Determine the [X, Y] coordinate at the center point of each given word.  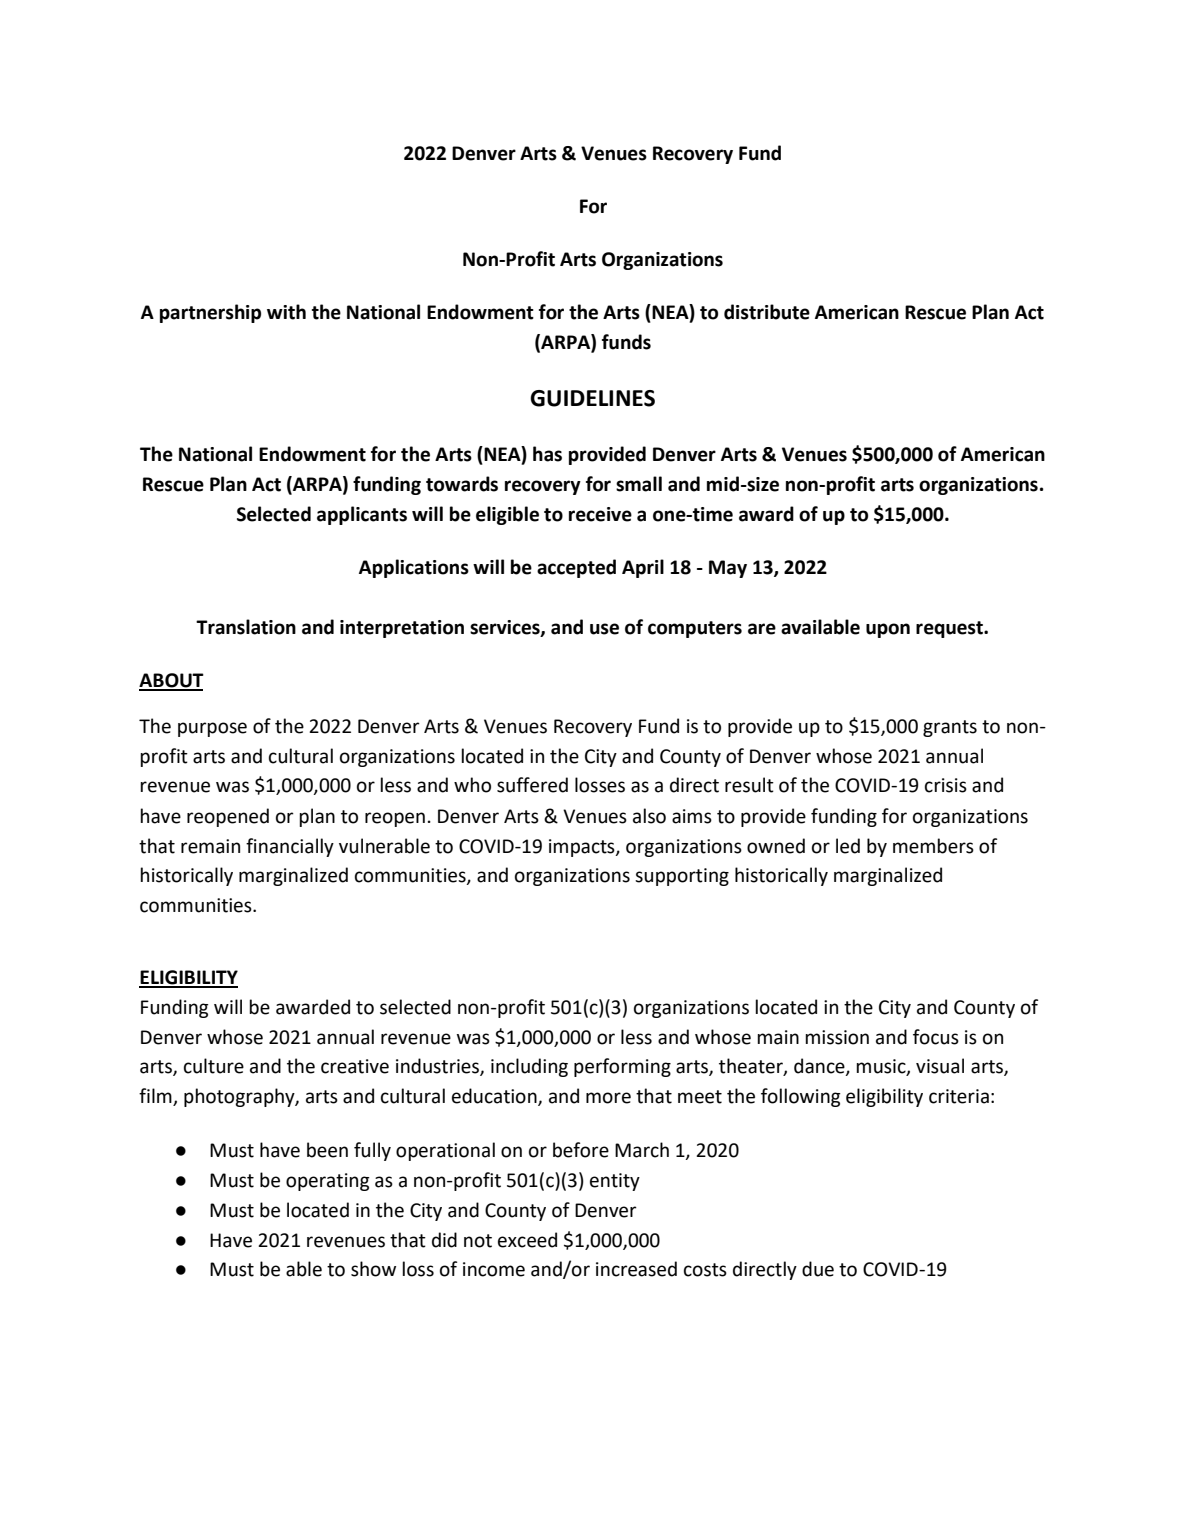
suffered [532, 785]
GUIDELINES [592, 398]
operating [328, 1182]
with [286, 312]
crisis [946, 785]
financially [290, 847]
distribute [767, 312]
